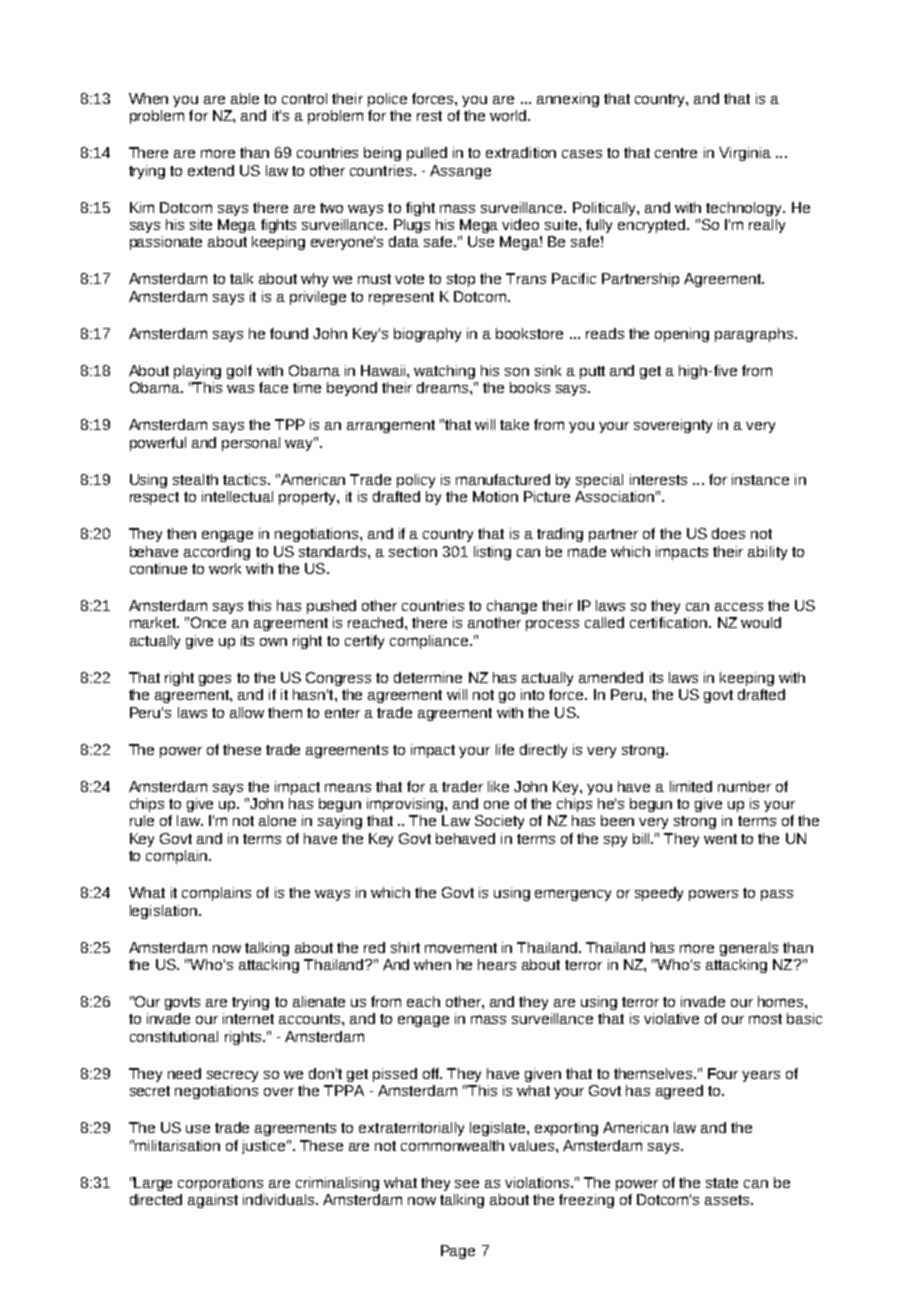  What do you see at coordinates (240, 389) in the page?
I see `was` at bounding box center [240, 389].
